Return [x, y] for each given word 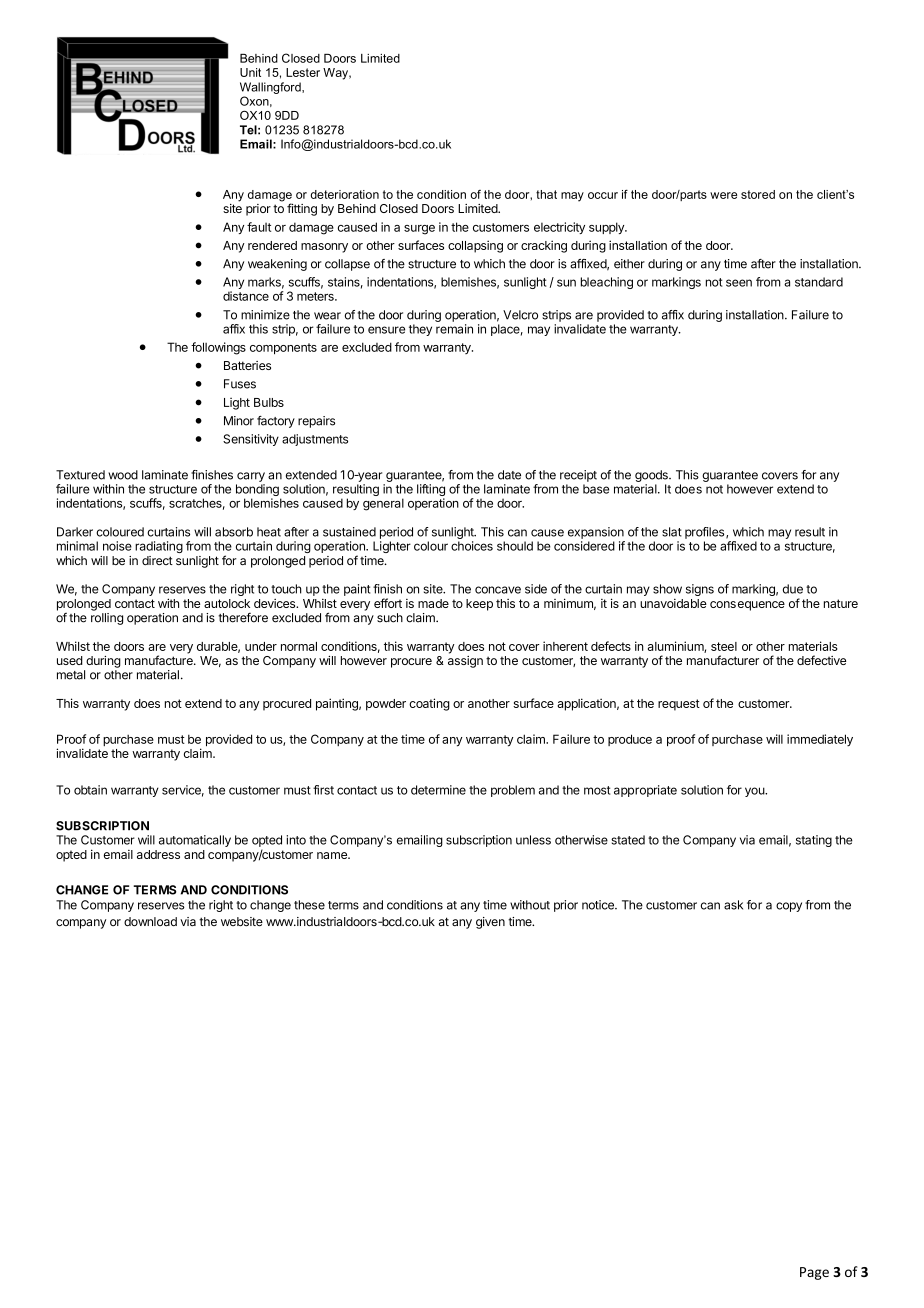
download [150, 921]
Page [814, 1273]
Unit [250, 72]
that [546, 194]
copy [789, 907]
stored [758, 194]
